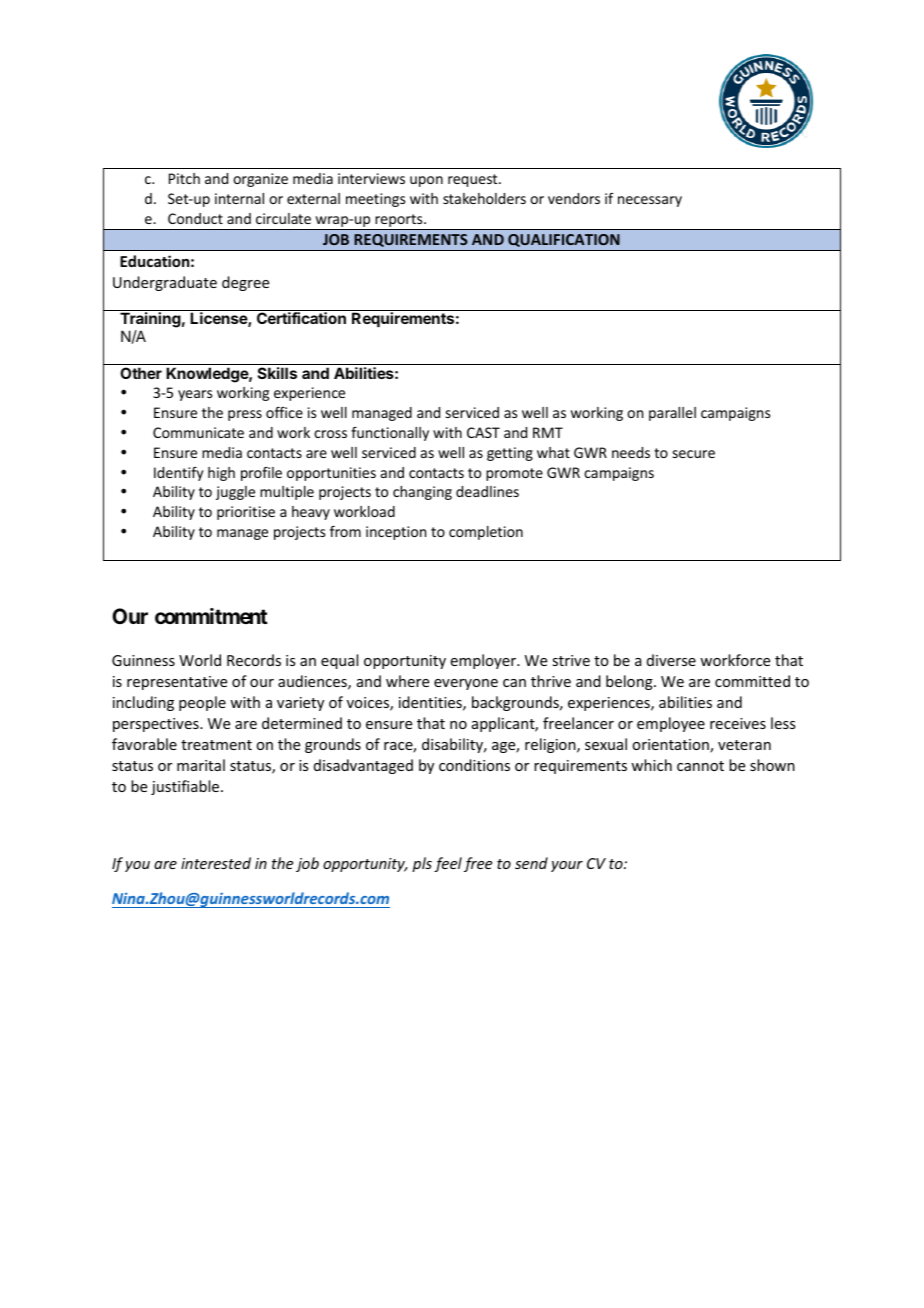  I want to click on necessary, so click(650, 201).
